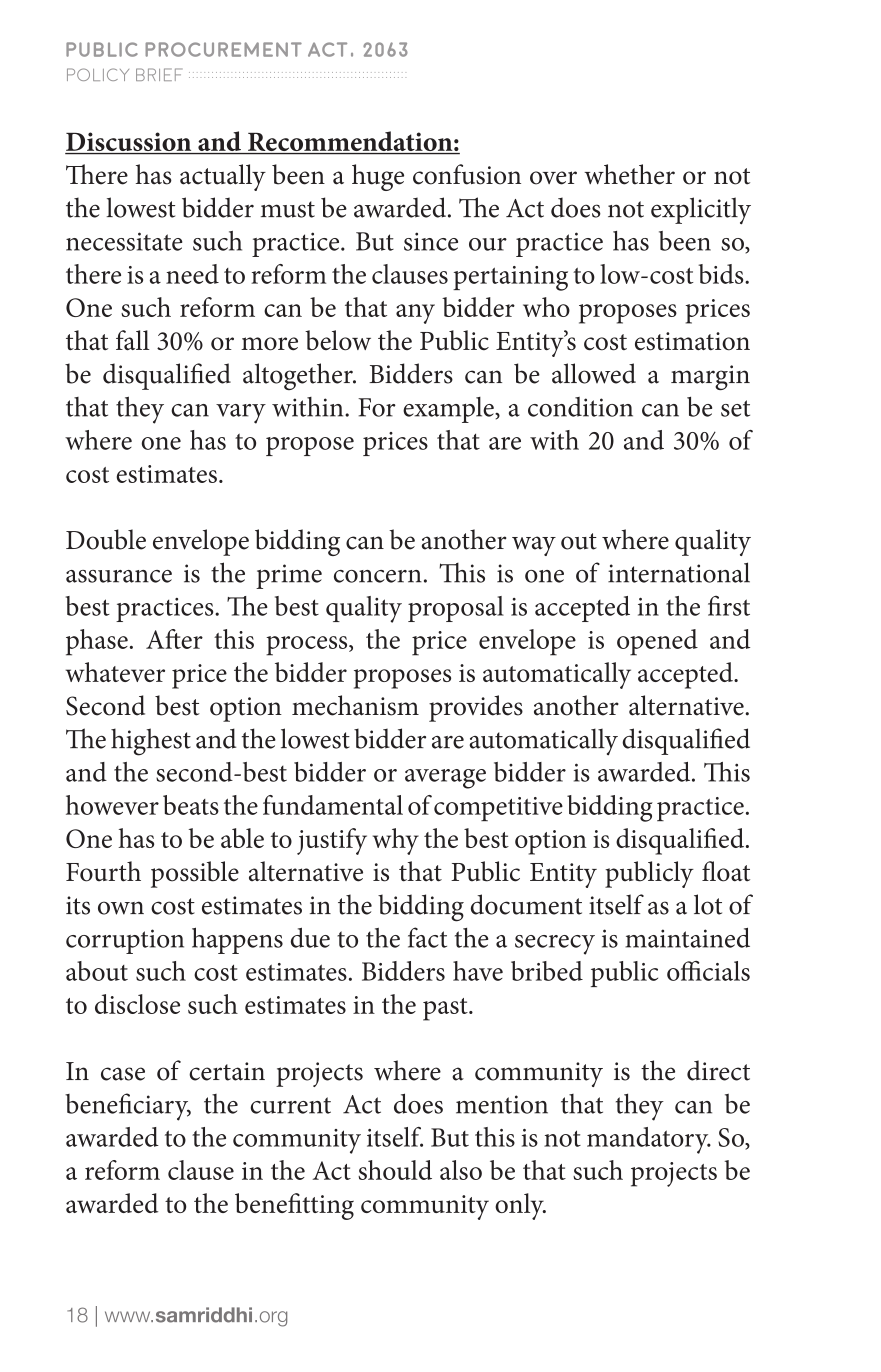  Describe the element at coordinates (735, 408) in the screenshot. I see `set` at that location.
